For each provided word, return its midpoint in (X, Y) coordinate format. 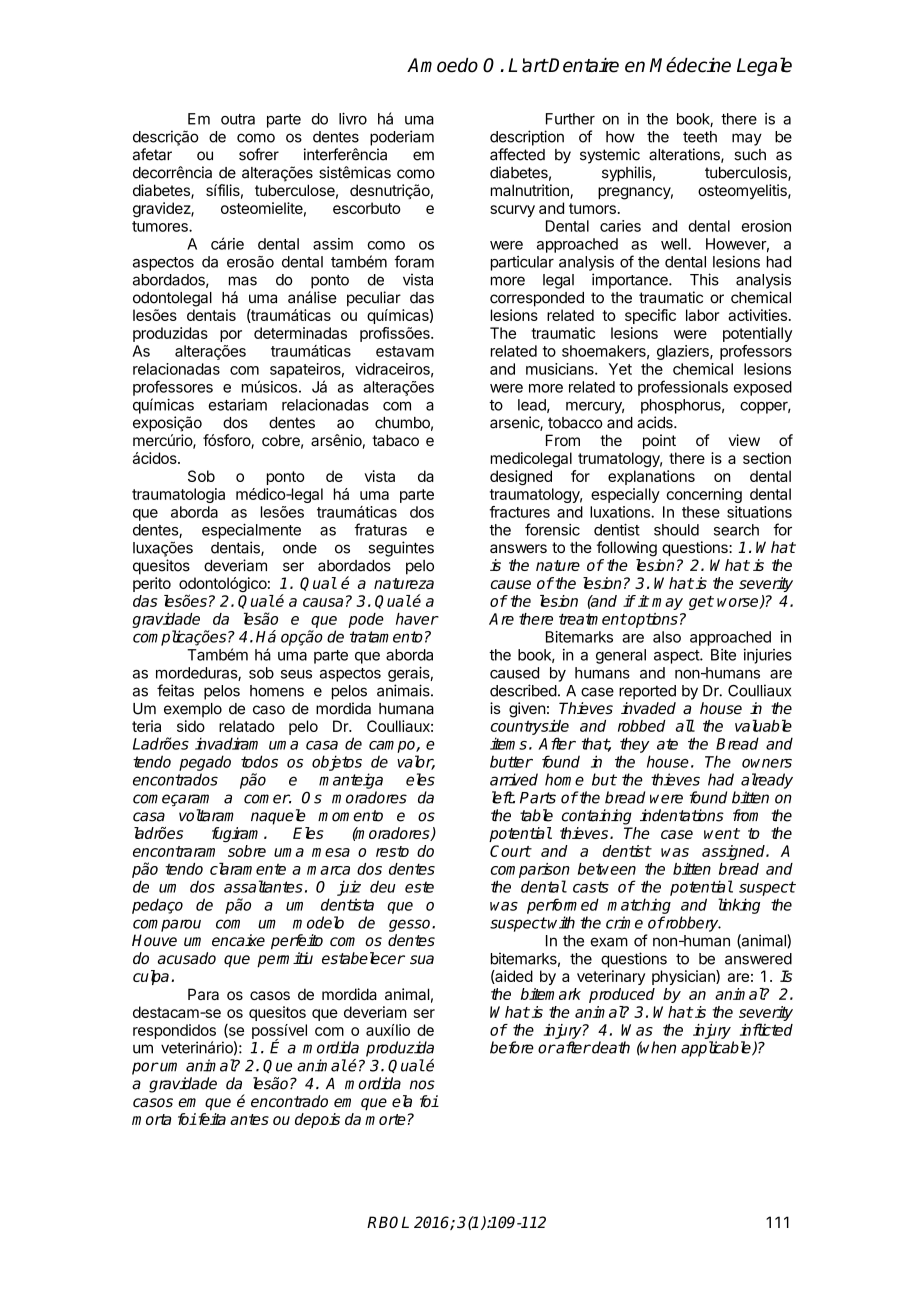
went (722, 833)
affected (517, 154)
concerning (704, 495)
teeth (700, 137)
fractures (520, 512)
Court (510, 851)
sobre (247, 851)
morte (385, 1119)
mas (243, 281)
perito (152, 584)
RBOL (388, 1222)
